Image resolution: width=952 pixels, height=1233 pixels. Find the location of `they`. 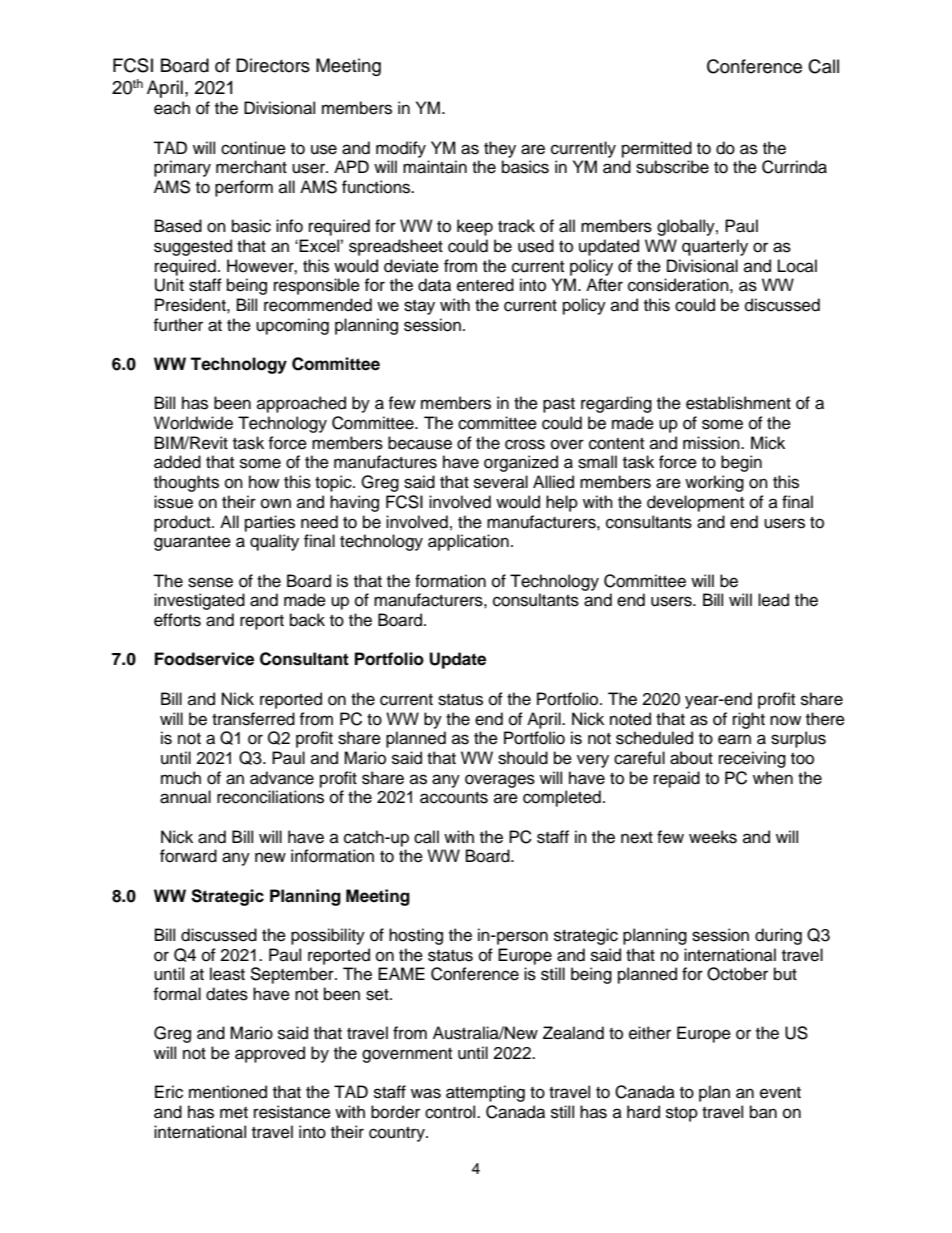

they is located at coordinates (500, 149).
